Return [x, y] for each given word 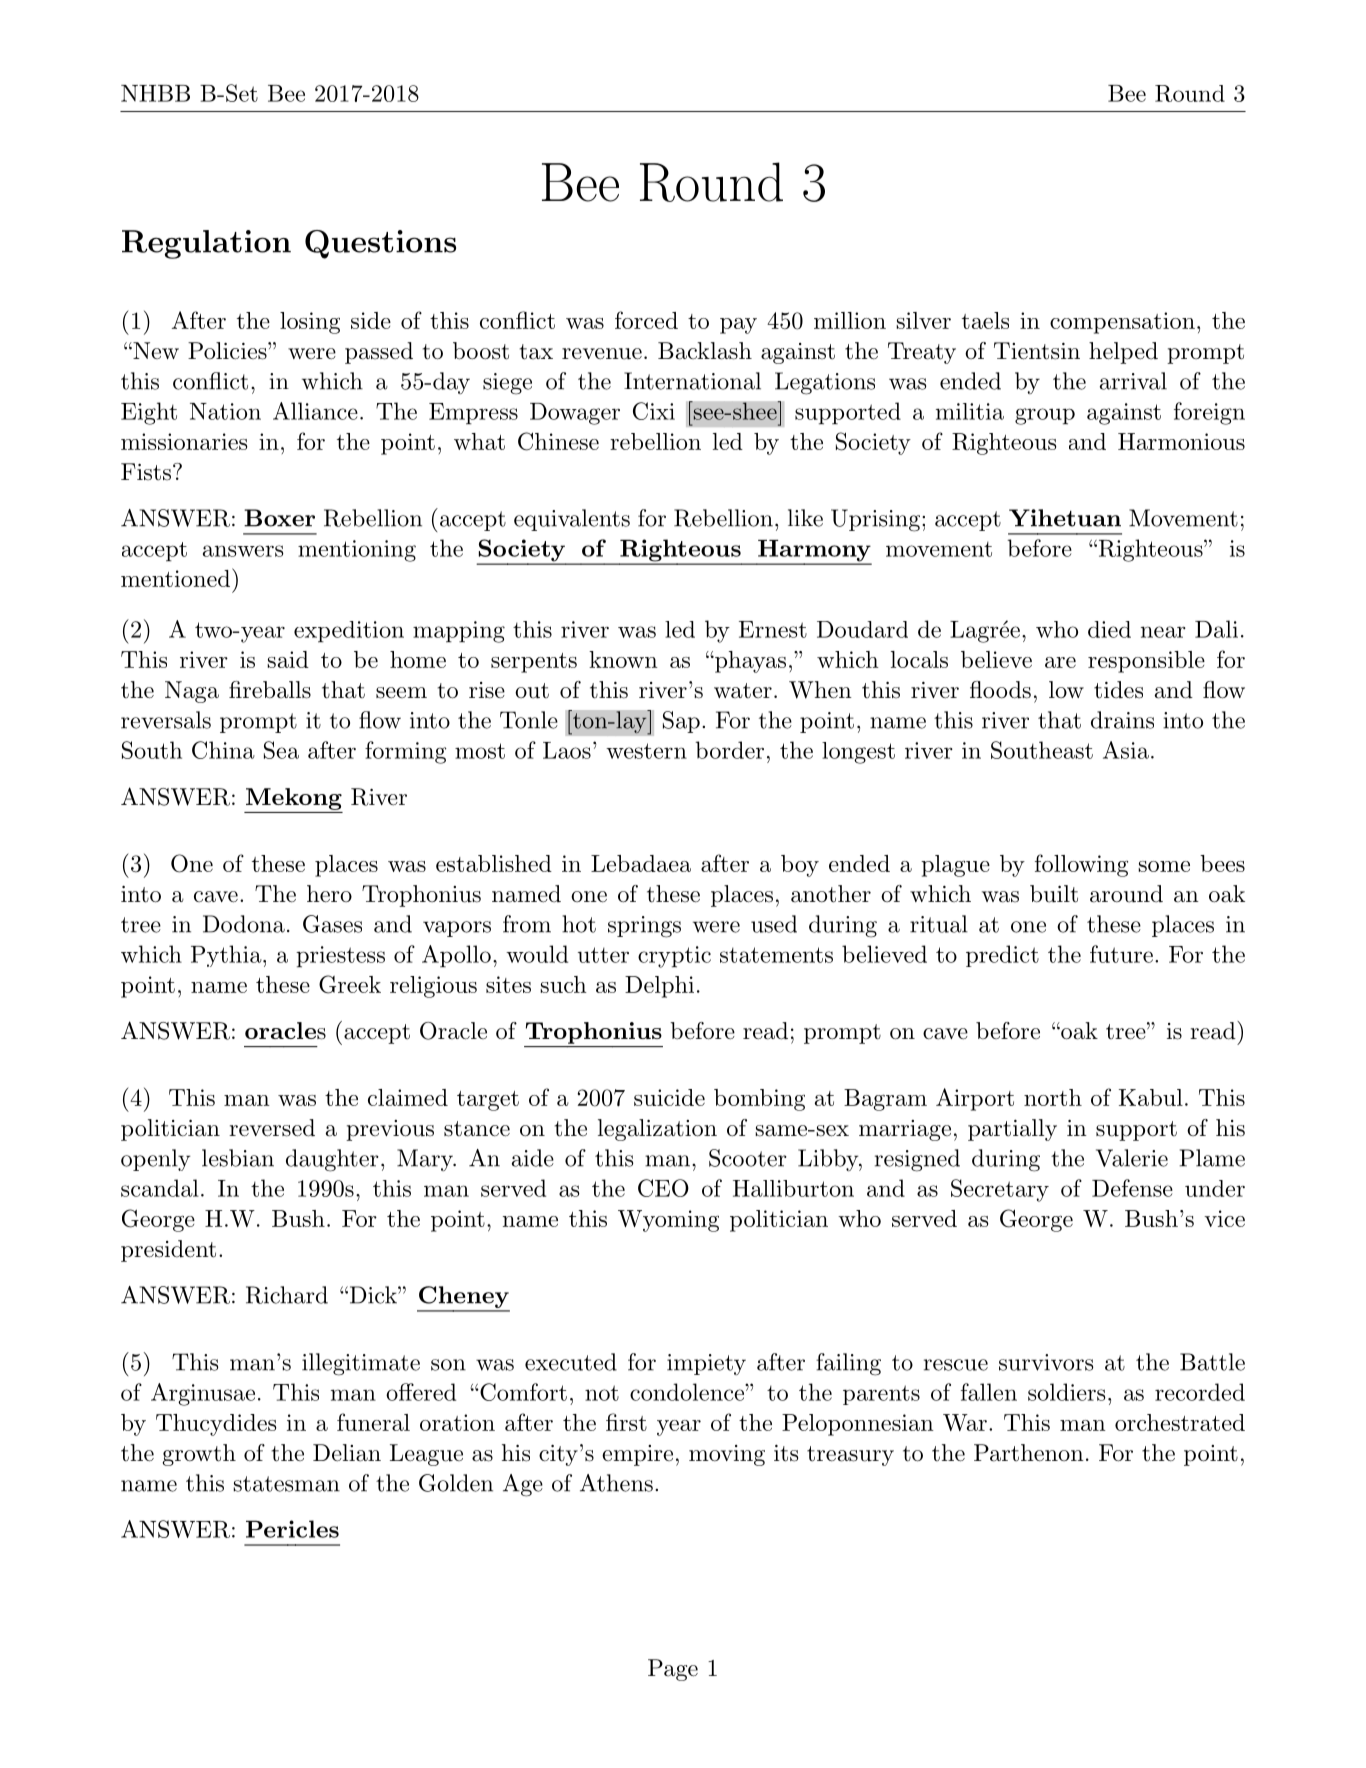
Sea [281, 750]
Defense [1132, 1188]
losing [310, 323]
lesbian [238, 1158]
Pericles [292, 1529]
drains [1122, 720]
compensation [1122, 323]
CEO [663, 1188]
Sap [681, 722]
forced [646, 320]
